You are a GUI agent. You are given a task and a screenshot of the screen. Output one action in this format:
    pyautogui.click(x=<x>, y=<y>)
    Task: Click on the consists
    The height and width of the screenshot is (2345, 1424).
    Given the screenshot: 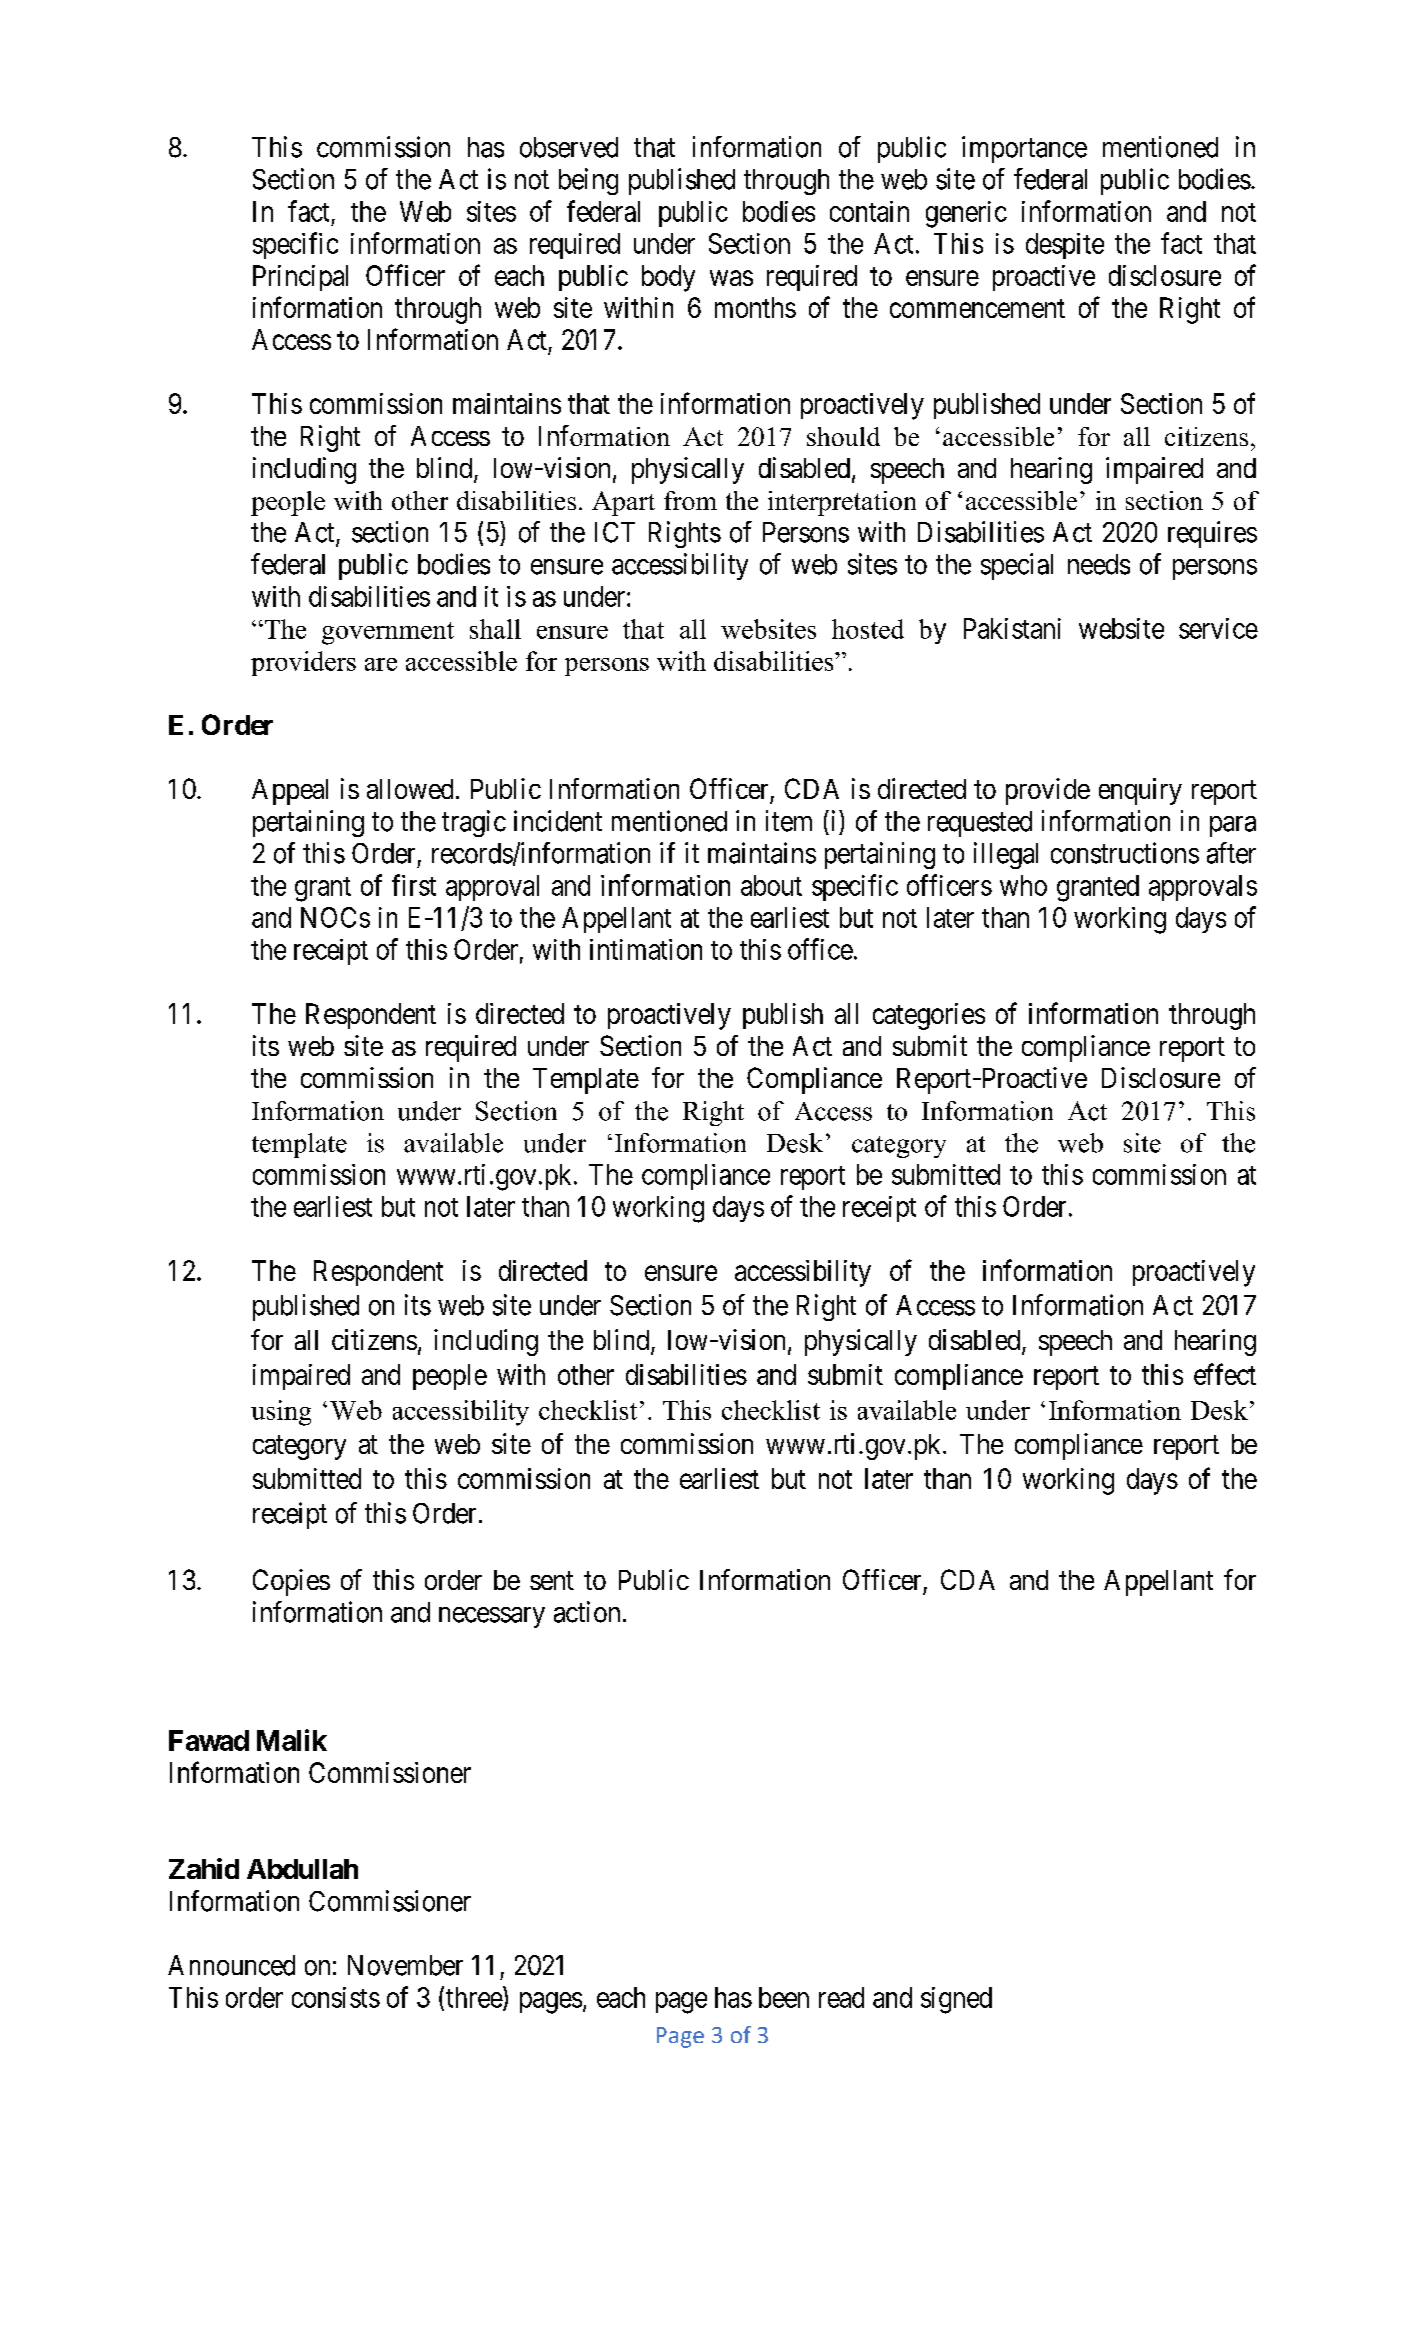 What is the action you would take?
    pyautogui.click(x=336, y=1997)
